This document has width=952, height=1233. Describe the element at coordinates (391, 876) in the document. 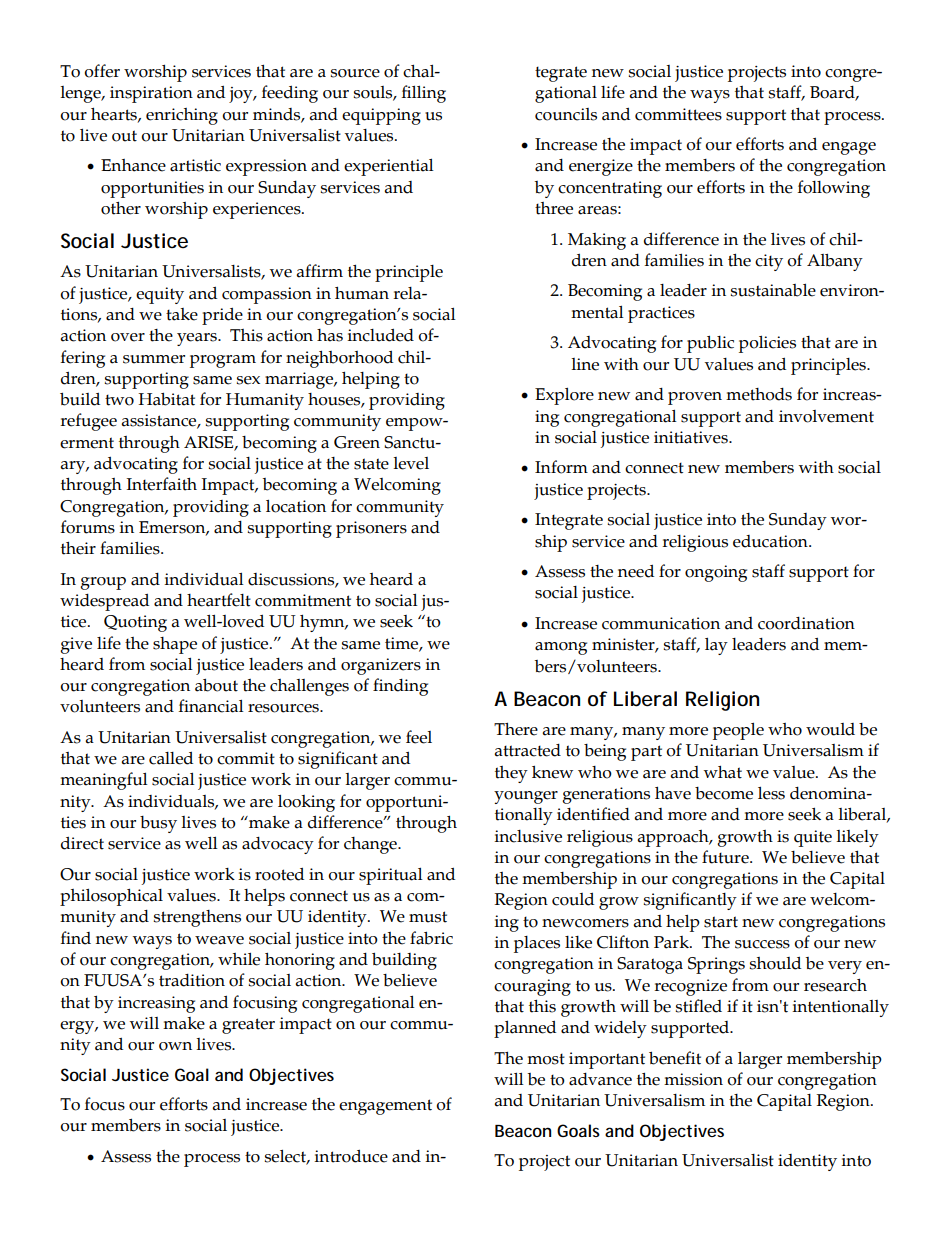

I see `spiritual` at that location.
